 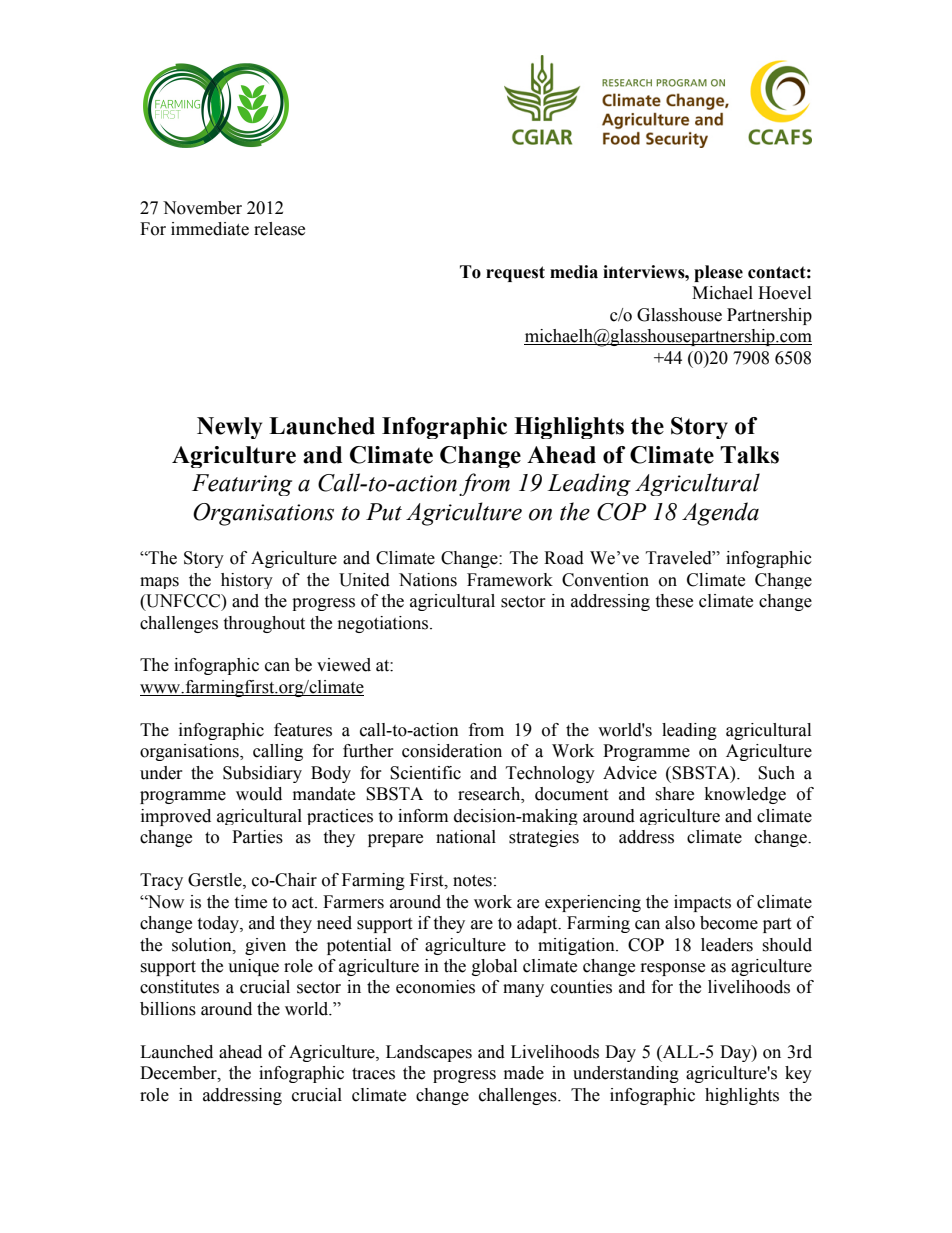 I want to click on consideration, so click(x=452, y=751).
